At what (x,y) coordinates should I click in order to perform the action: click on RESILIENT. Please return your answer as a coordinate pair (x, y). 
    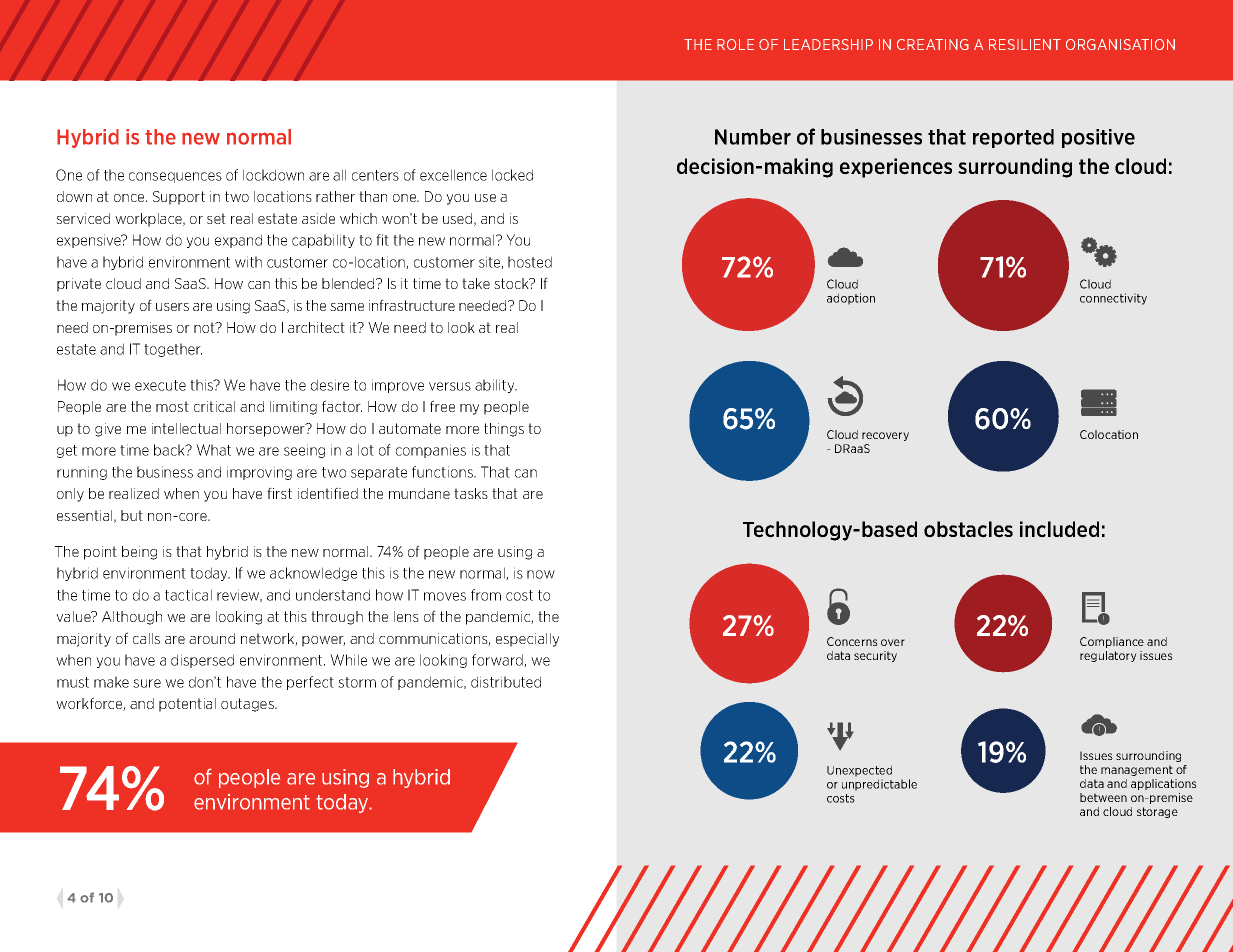
    Looking at the image, I should click on (1025, 44).
